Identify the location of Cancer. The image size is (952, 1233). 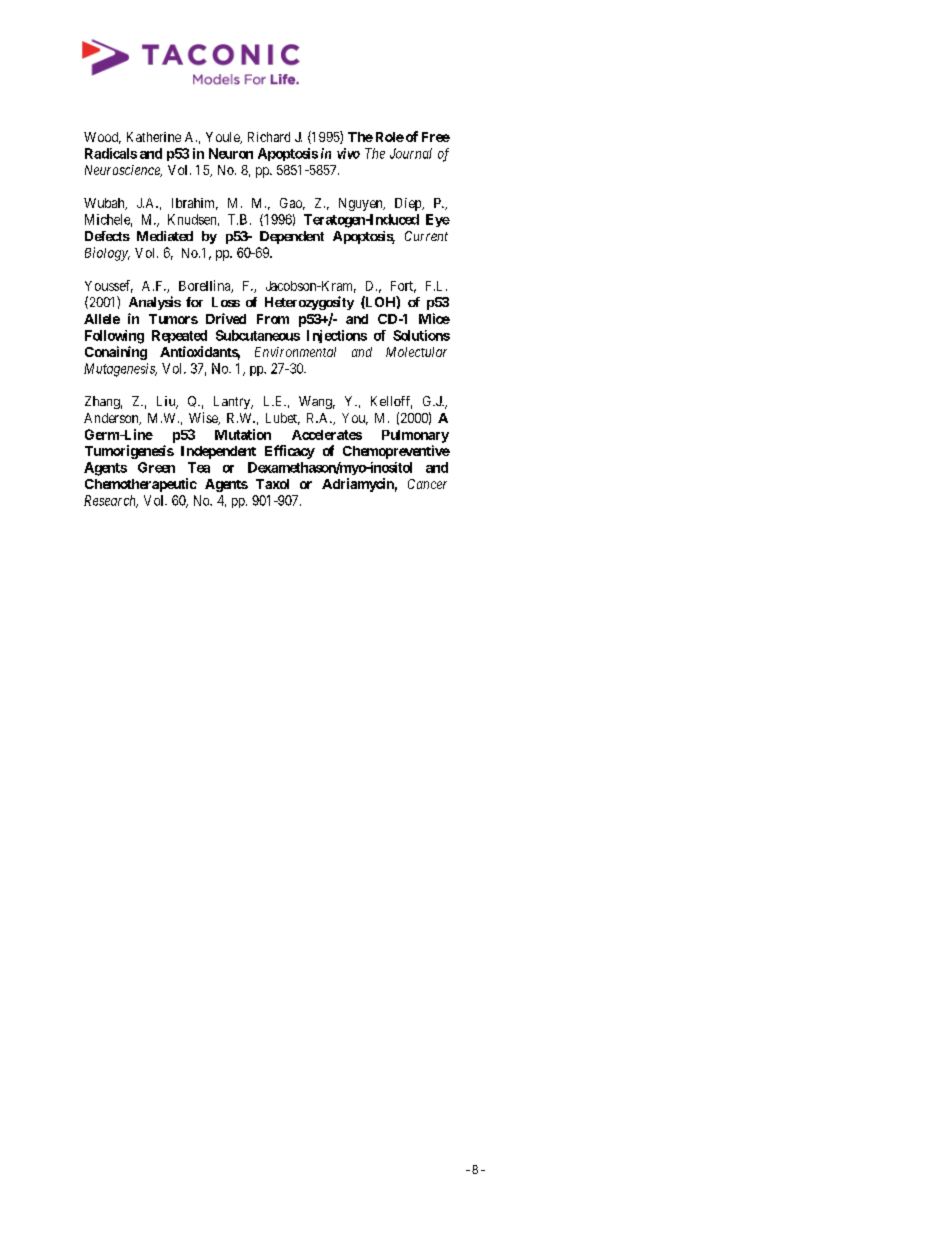
(427, 484).
